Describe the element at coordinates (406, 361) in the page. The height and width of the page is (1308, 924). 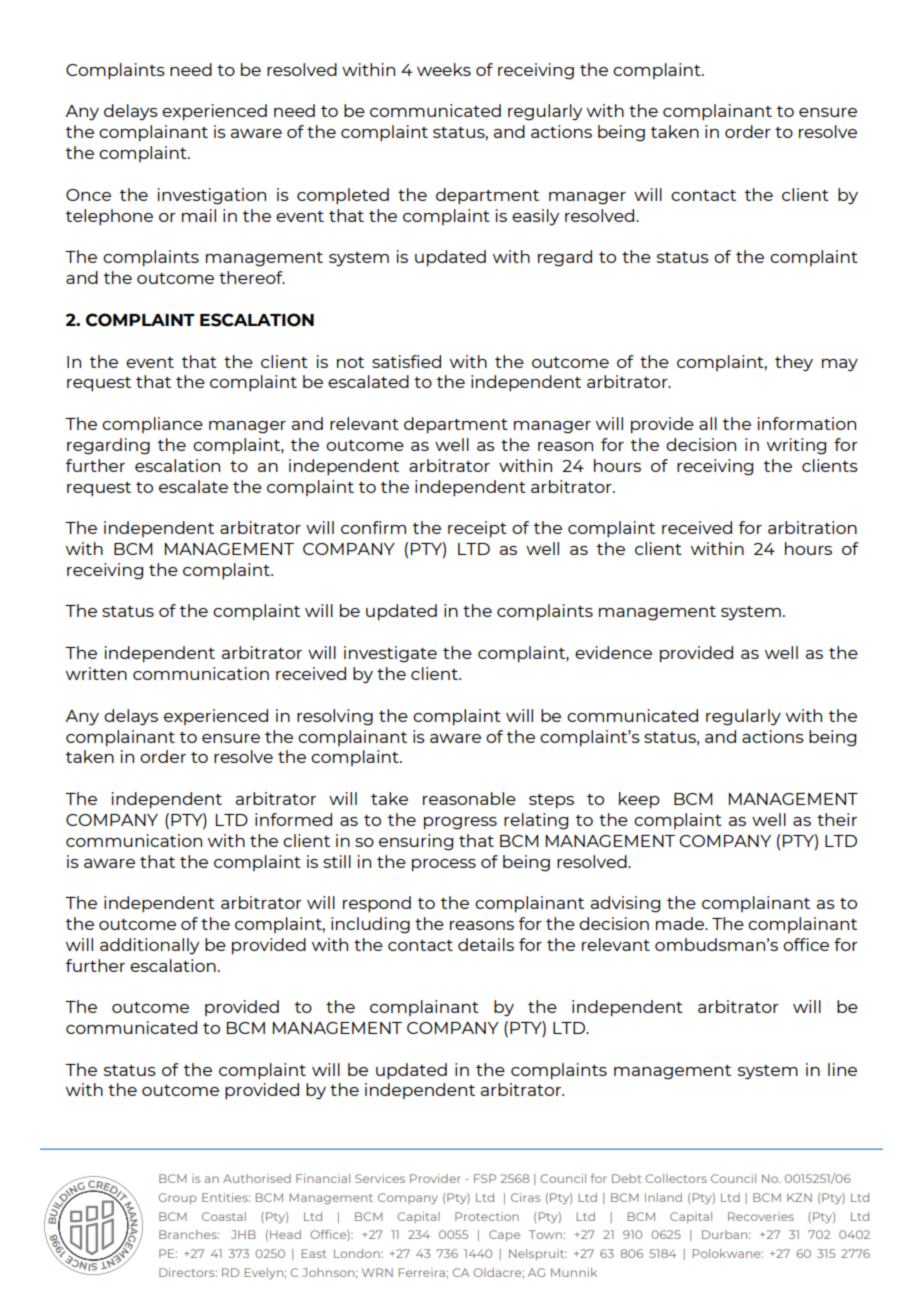
I see `satisfied` at that location.
